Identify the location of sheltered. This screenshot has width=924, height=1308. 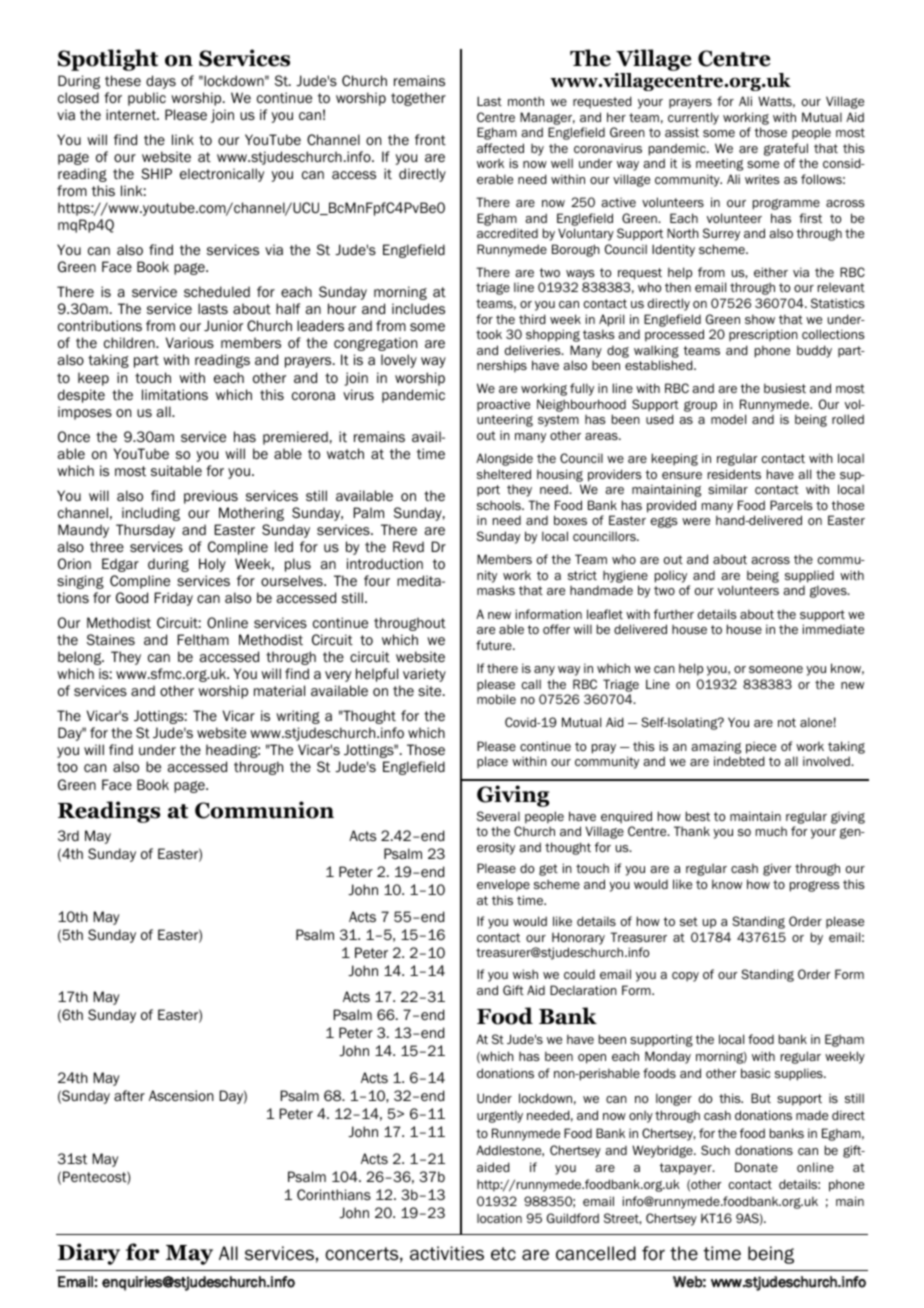
(504, 474).
